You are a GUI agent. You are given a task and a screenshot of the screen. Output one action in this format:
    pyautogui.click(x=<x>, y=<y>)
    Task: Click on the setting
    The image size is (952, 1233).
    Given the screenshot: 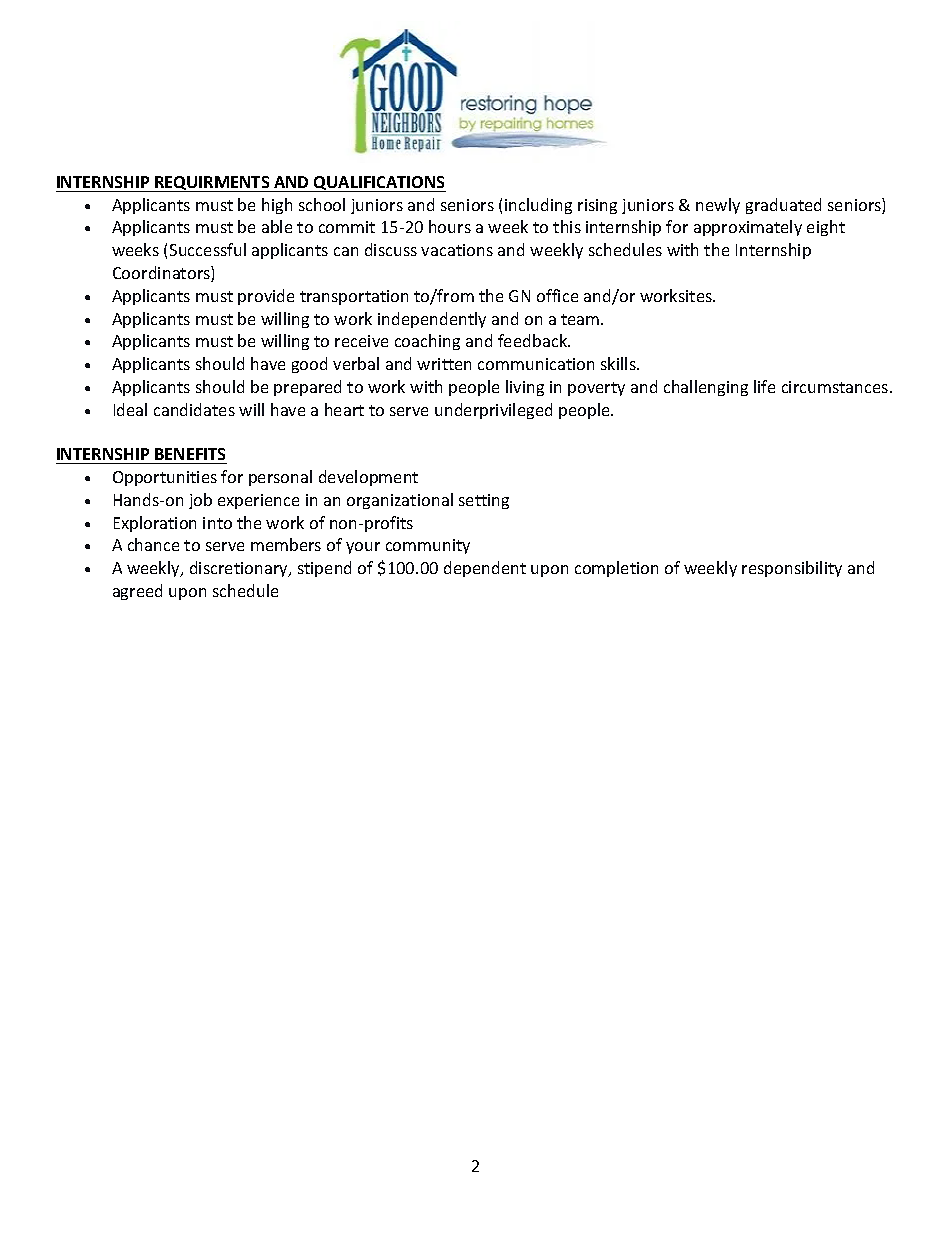 What is the action you would take?
    pyautogui.click(x=484, y=501)
